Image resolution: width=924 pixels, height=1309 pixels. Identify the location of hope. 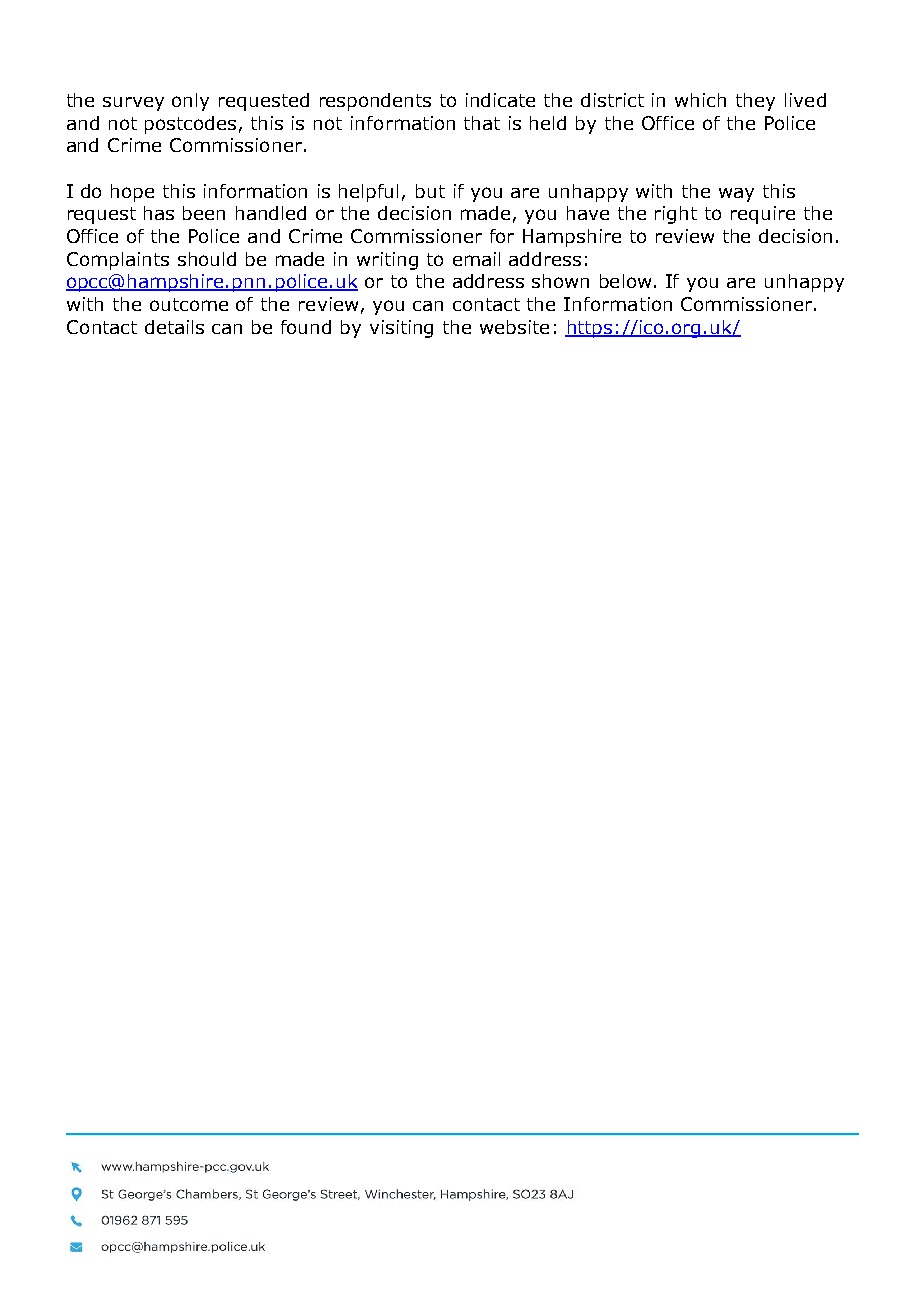
(132, 193).
